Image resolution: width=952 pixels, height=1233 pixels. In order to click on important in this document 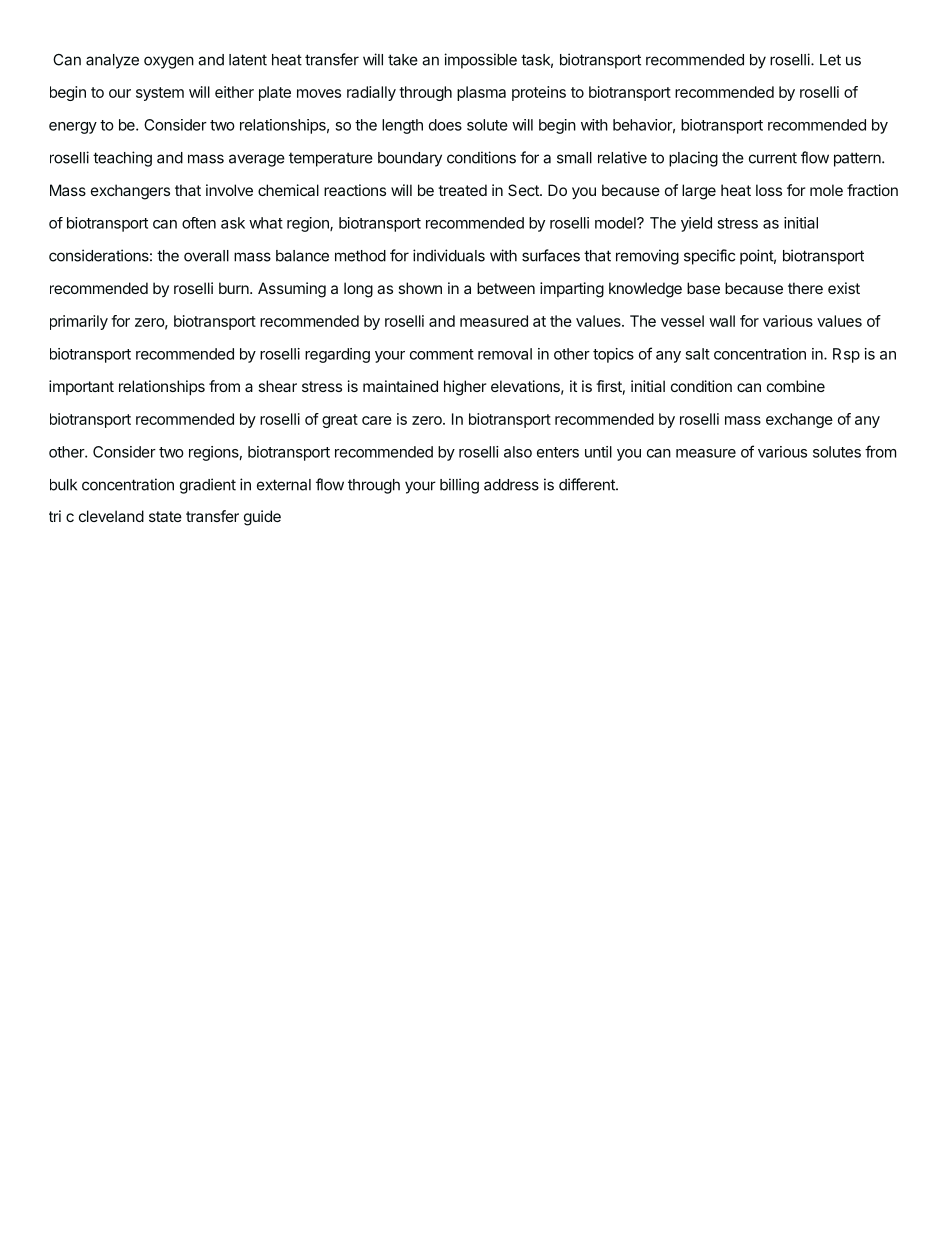, I will do `click(81, 387)`.
